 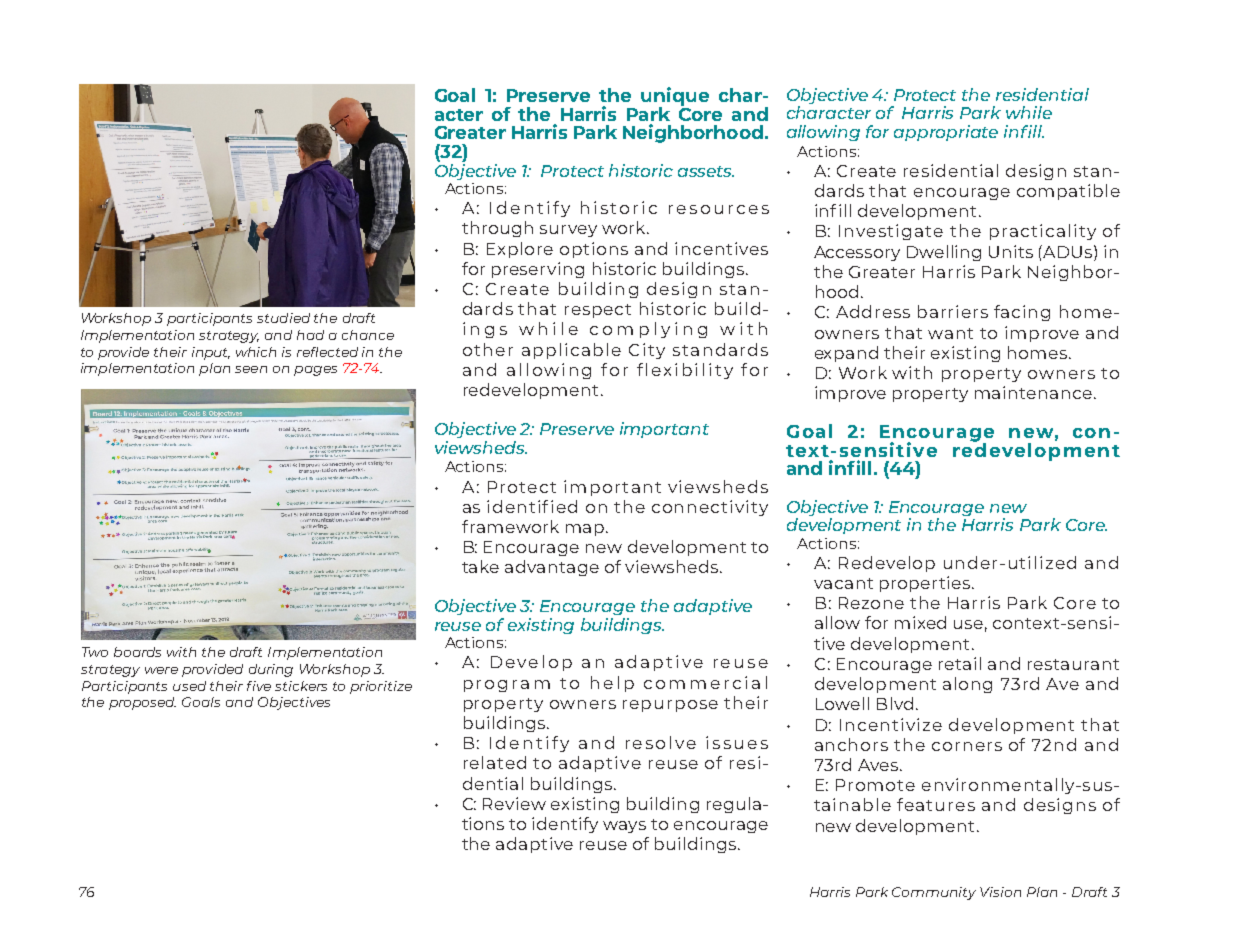 What do you see at coordinates (497, 229) in the document?
I see `through` at bounding box center [497, 229].
